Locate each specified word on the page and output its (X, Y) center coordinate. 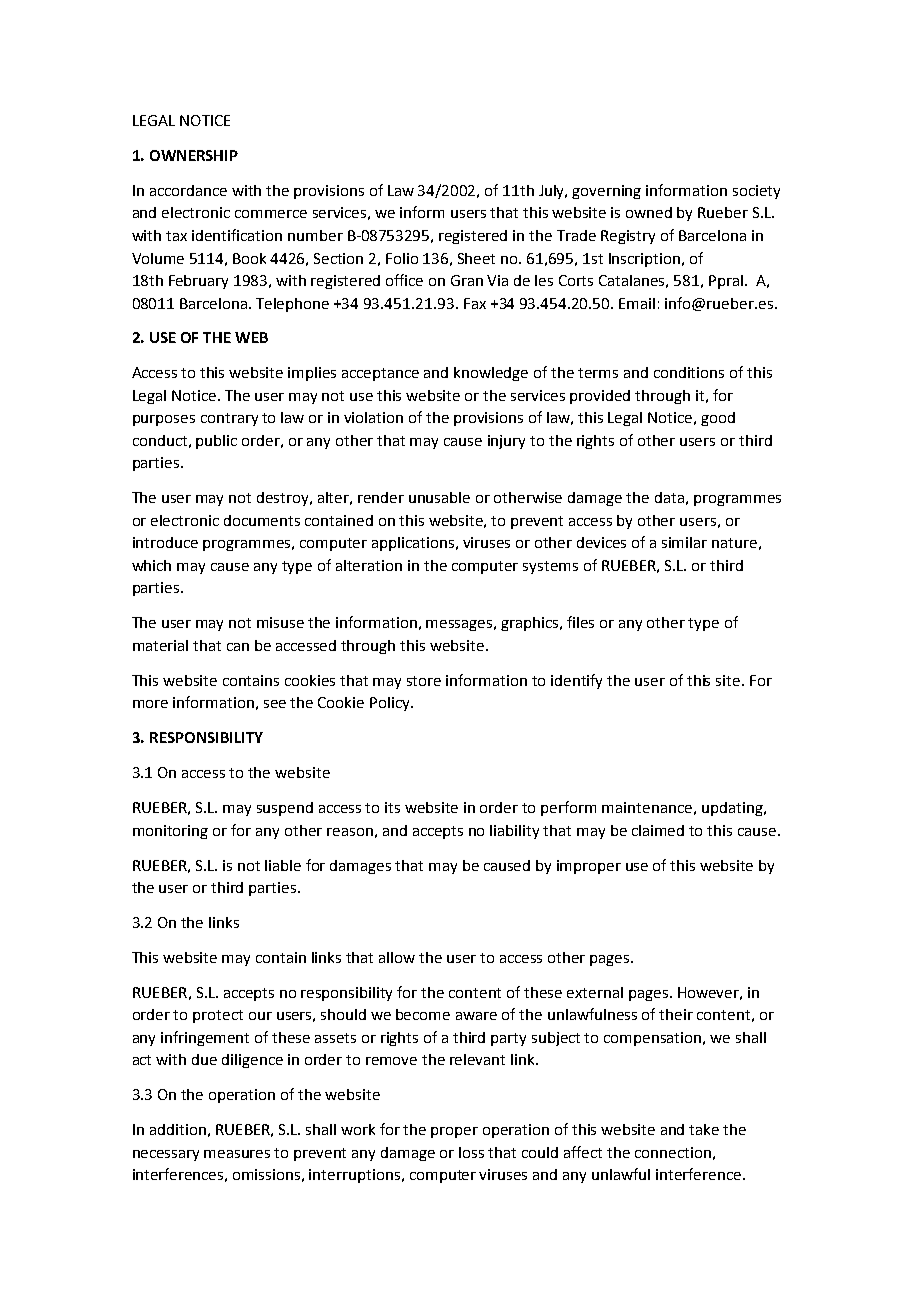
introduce (165, 542)
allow (397, 957)
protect (218, 1016)
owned (649, 212)
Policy (391, 704)
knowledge (491, 374)
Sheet (476, 258)
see (275, 704)
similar (684, 542)
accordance (188, 190)
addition (178, 1129)
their (676, 1014)
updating (733, 809)
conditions (689, 372)
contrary (229, 419)
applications (414, 544)
